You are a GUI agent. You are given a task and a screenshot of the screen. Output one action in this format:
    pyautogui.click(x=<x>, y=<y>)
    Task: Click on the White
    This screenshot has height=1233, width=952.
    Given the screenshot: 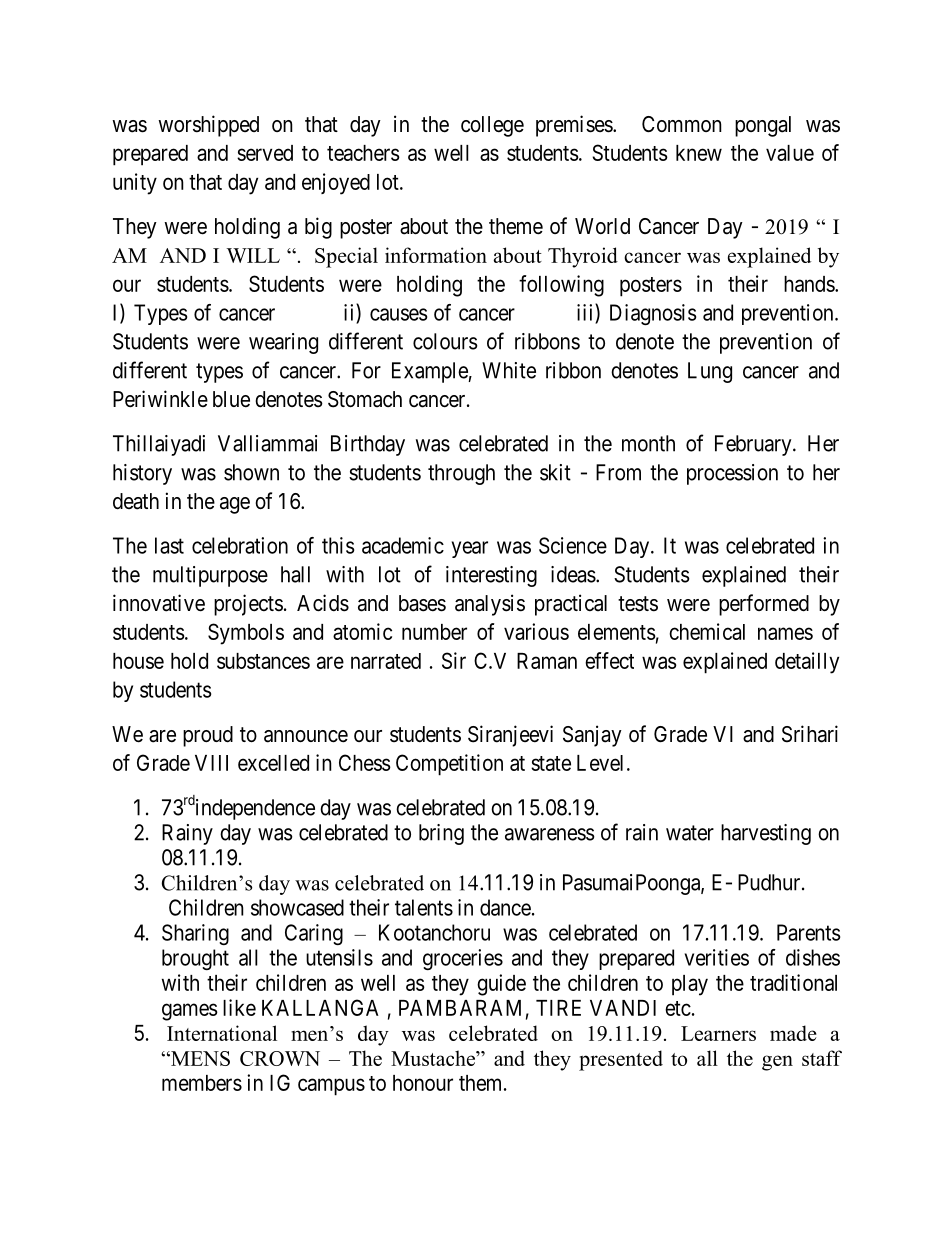 What is the action you would take?
    pyautogui.click(x=509, y=370)
